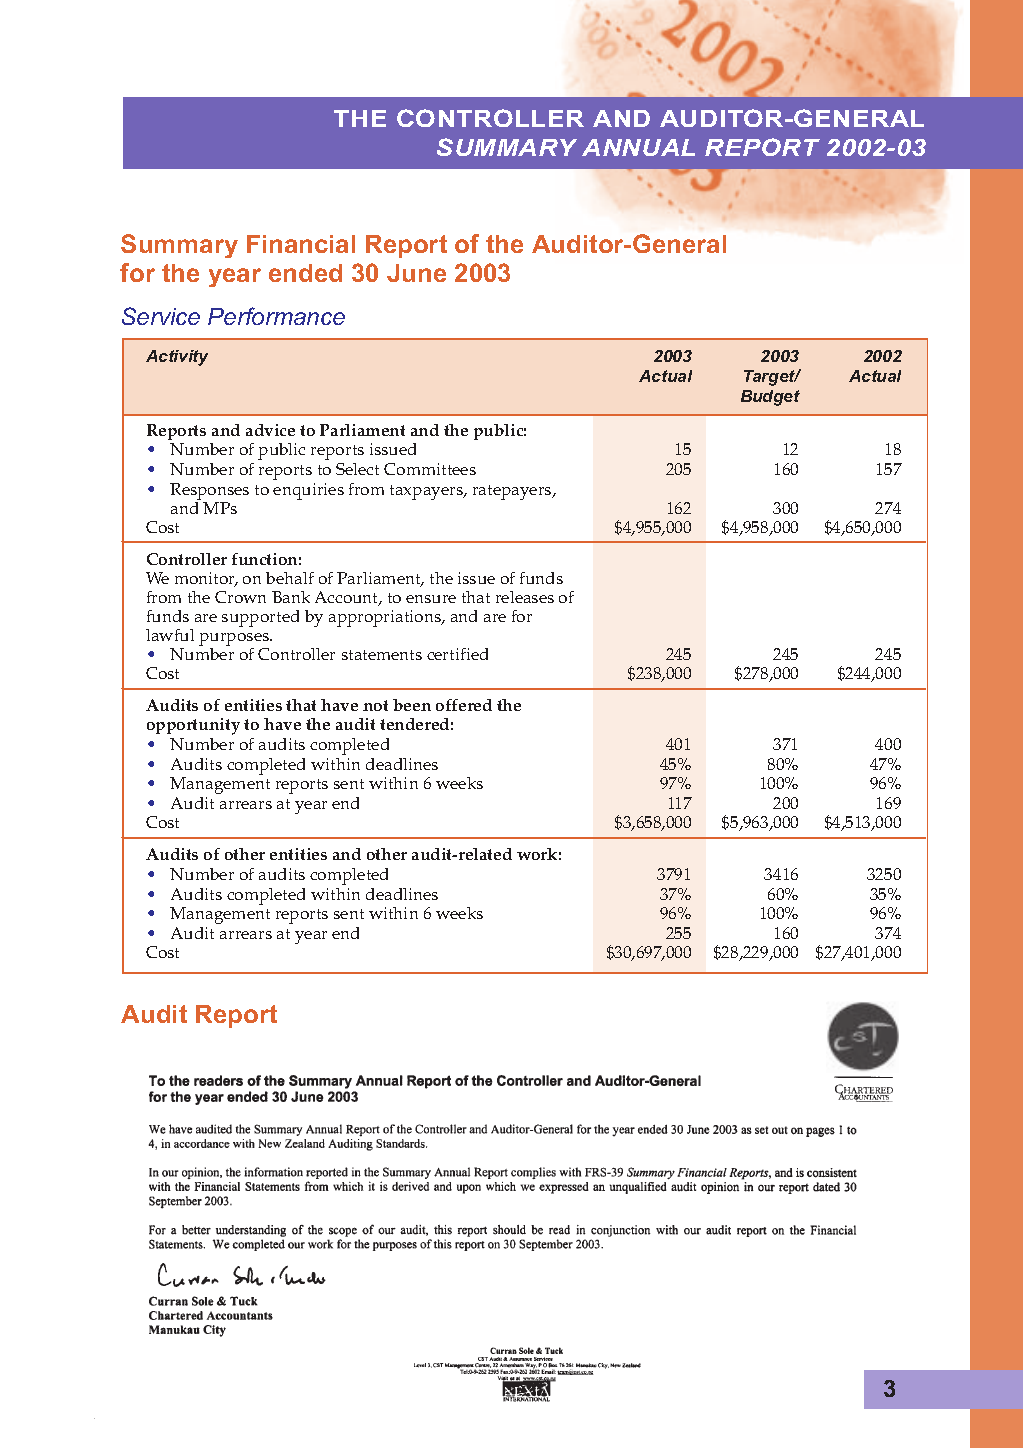 This screenshot has width=1023, height=1448. I want to click on opportunity, so click(193, 726).
